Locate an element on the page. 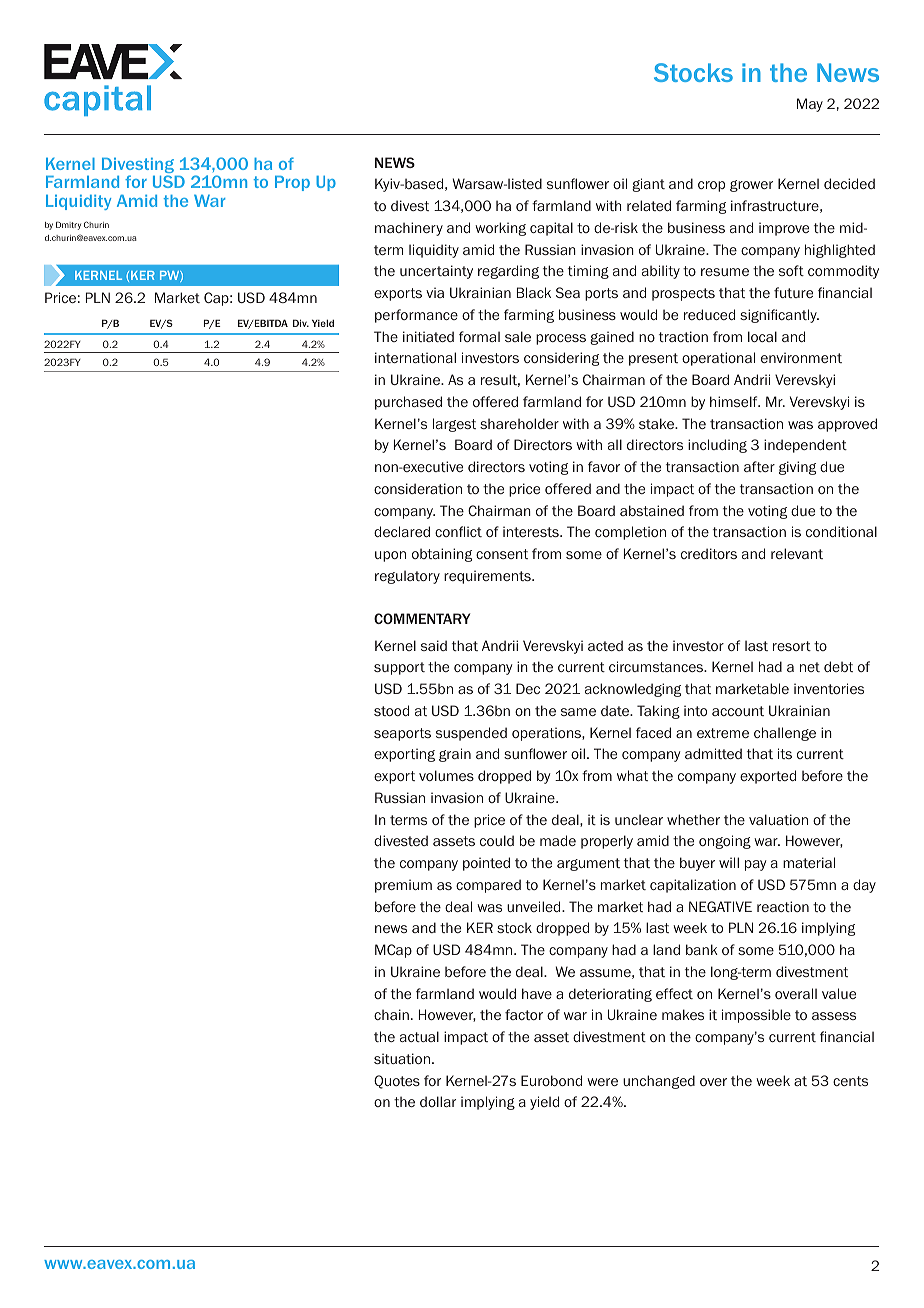  dollar is located at coordinates (438, 1101).
